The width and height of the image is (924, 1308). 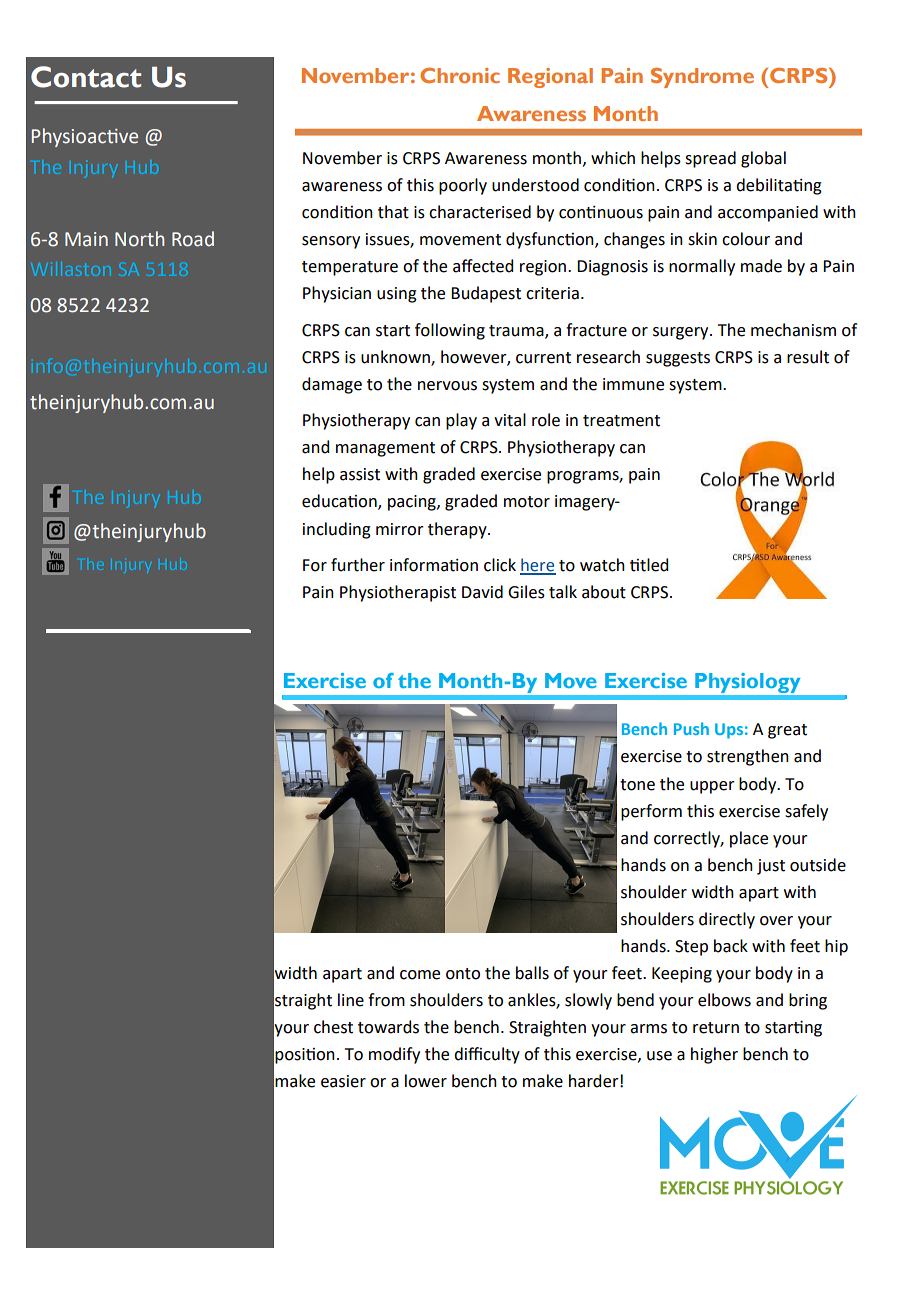 What do you see at coordinates (333, 1027) in the image?
I see `chest` at bounding box center [333, 1027].
